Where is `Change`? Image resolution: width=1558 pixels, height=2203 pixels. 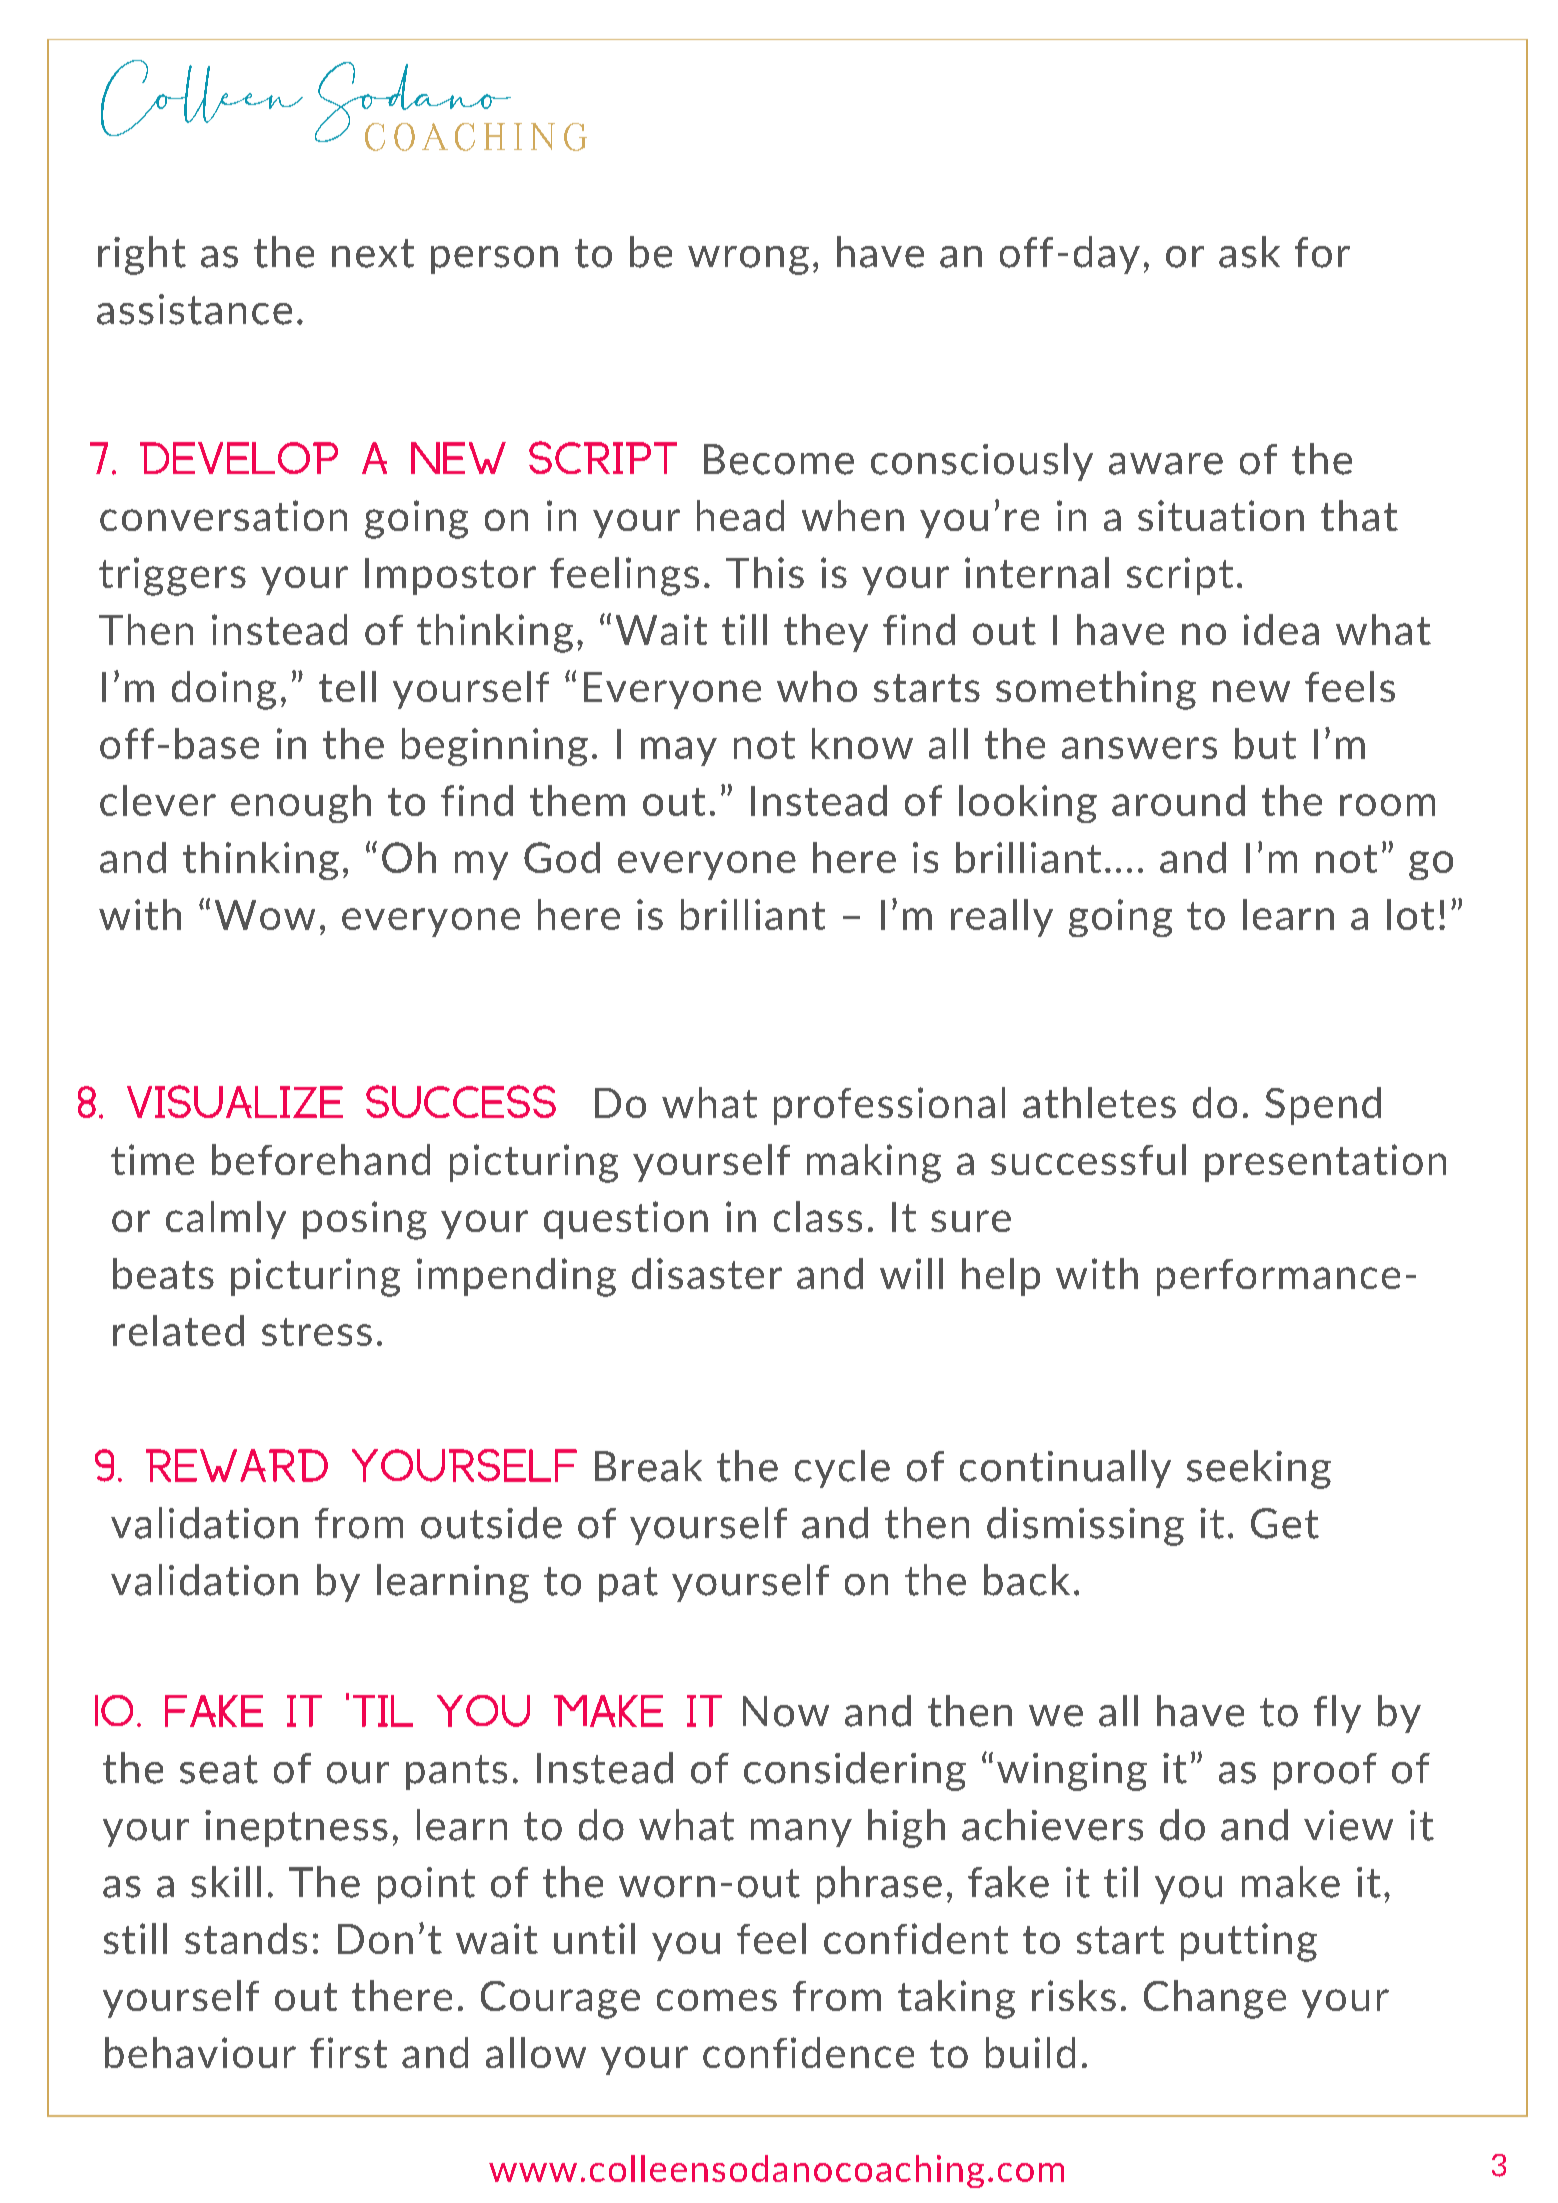 Change is located at coordinates (1215, 1999).
